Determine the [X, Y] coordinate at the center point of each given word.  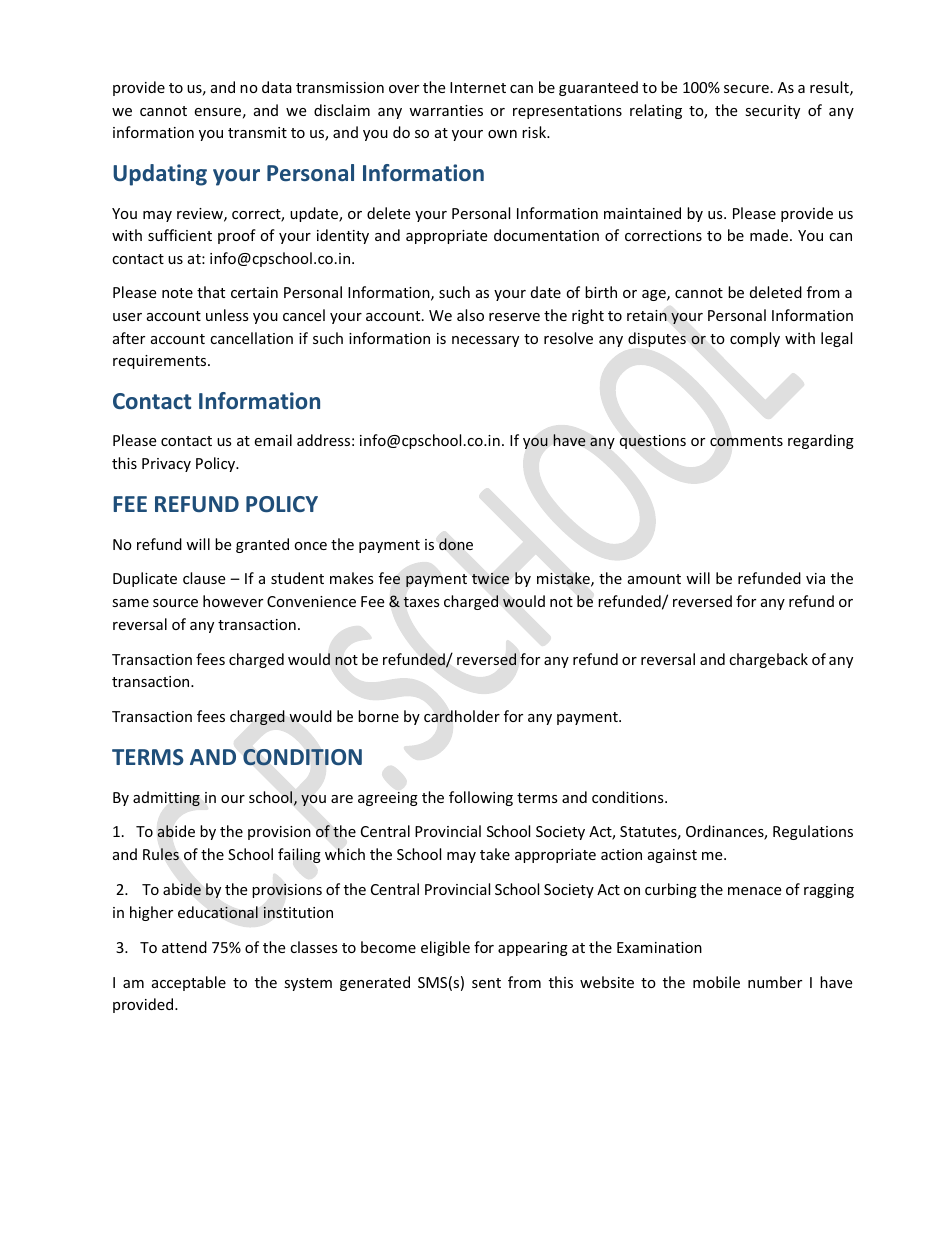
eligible [445, 948]
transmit [257, 132]
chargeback [768, 660]
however [233, 601]
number [775, 982]
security [772, 112]
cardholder [462, 716]
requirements [161, 362]
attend [184, 947]
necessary [485, 341]
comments [746, 441]
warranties [446, 110]
